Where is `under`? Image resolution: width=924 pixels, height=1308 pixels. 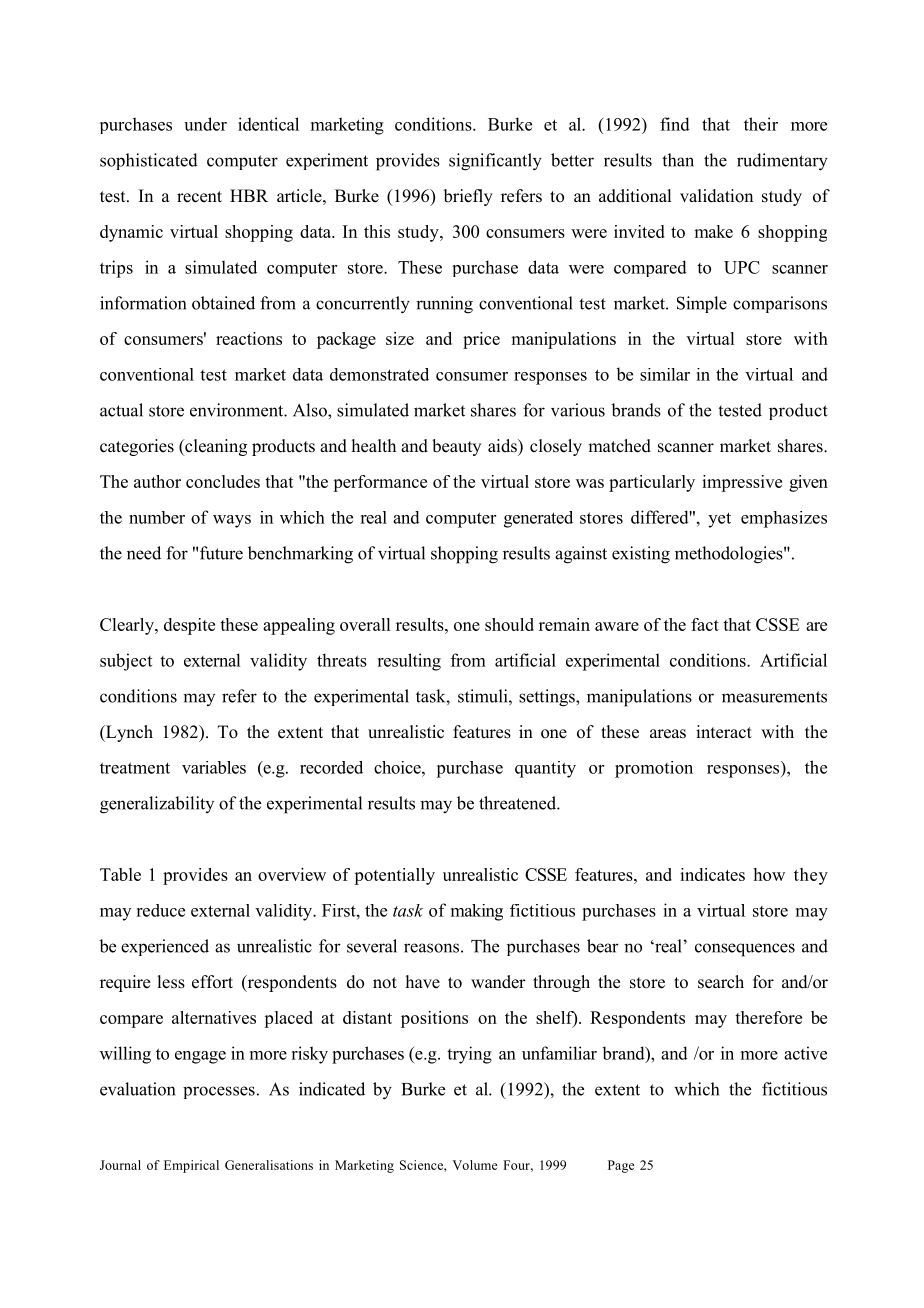
under is located at coordinates (205, 124).
